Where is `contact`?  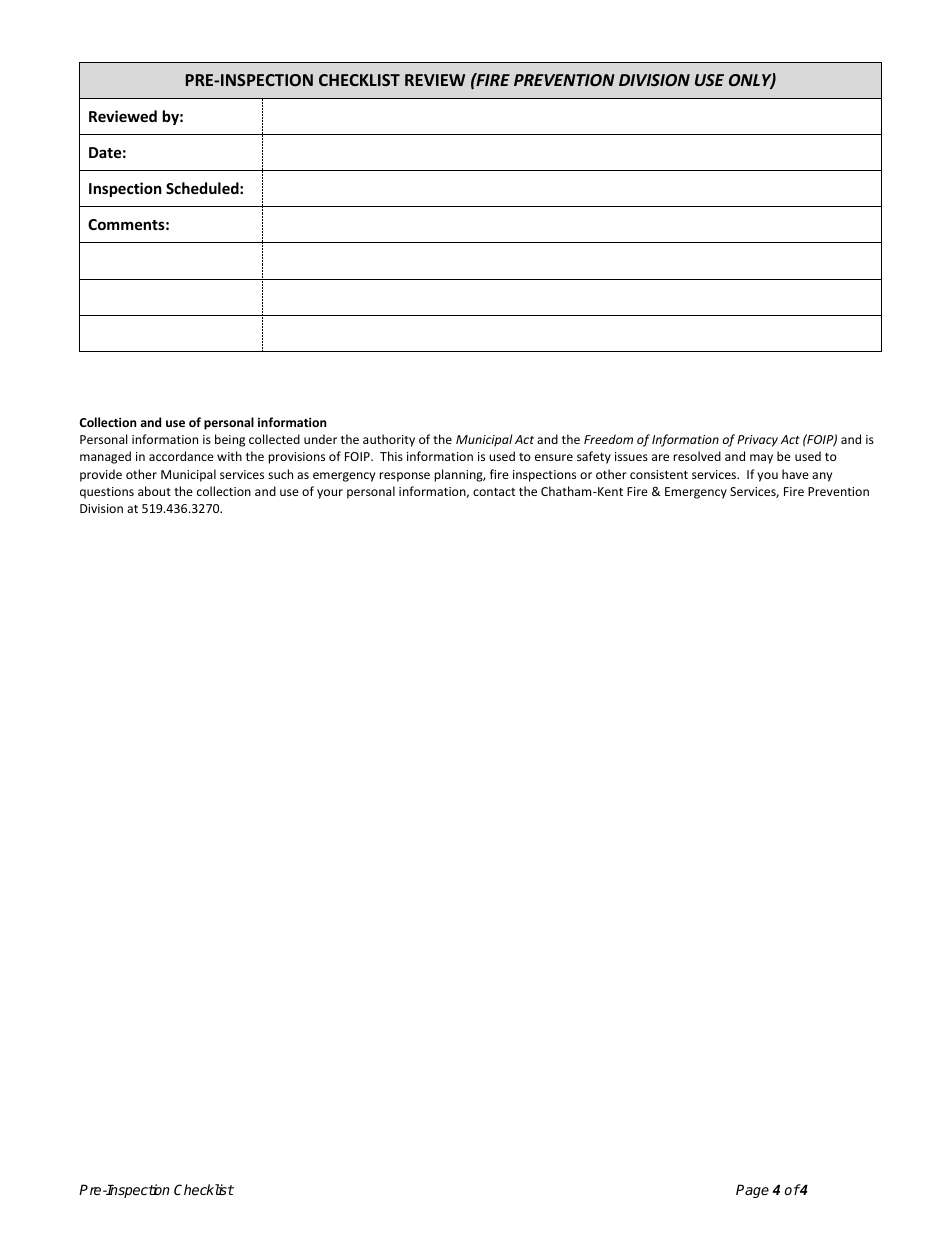 contact is located at coordinates (494, 492).
